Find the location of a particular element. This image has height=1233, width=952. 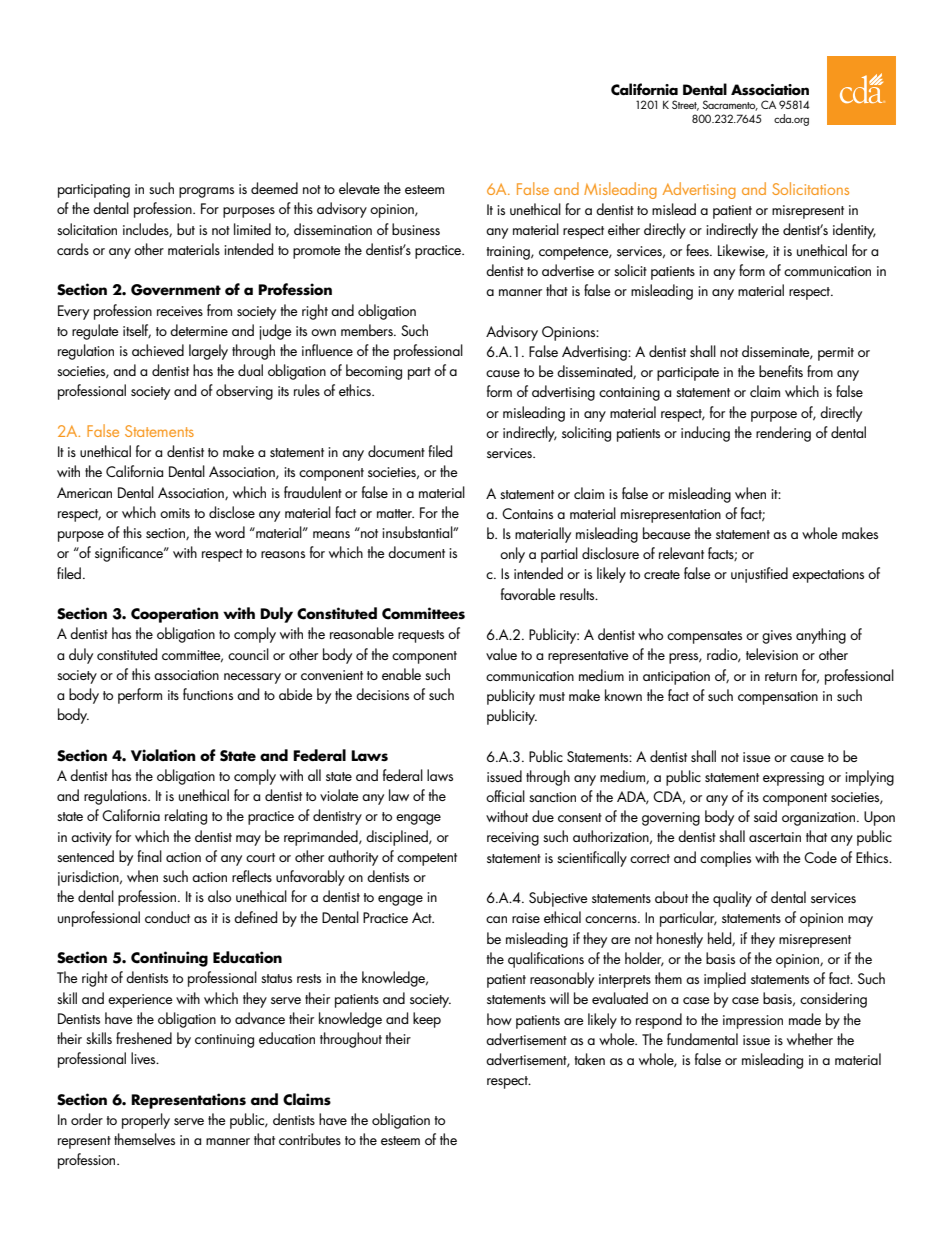

properly is located at coordinates (146, 1121).
